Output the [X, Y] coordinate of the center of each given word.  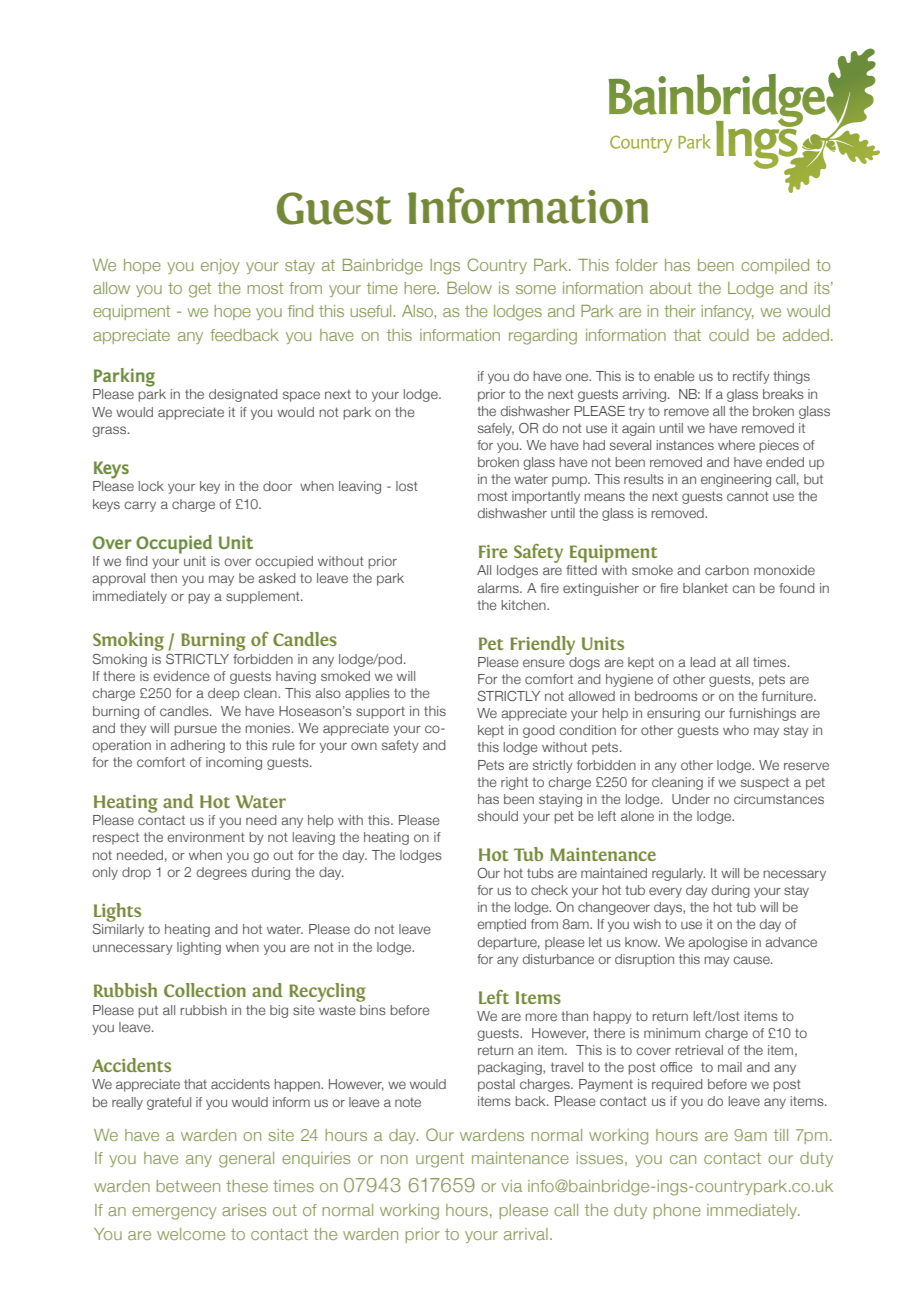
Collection [205, 990]
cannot [748, 496]
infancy [728, 312]
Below [469, 288]
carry [140, 506]
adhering [197, 746]
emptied [501, 925]
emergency [174, 1213]
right [514, 783]
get [200, 290]
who [736, 730]
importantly [546, 497]
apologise [718, 943]
